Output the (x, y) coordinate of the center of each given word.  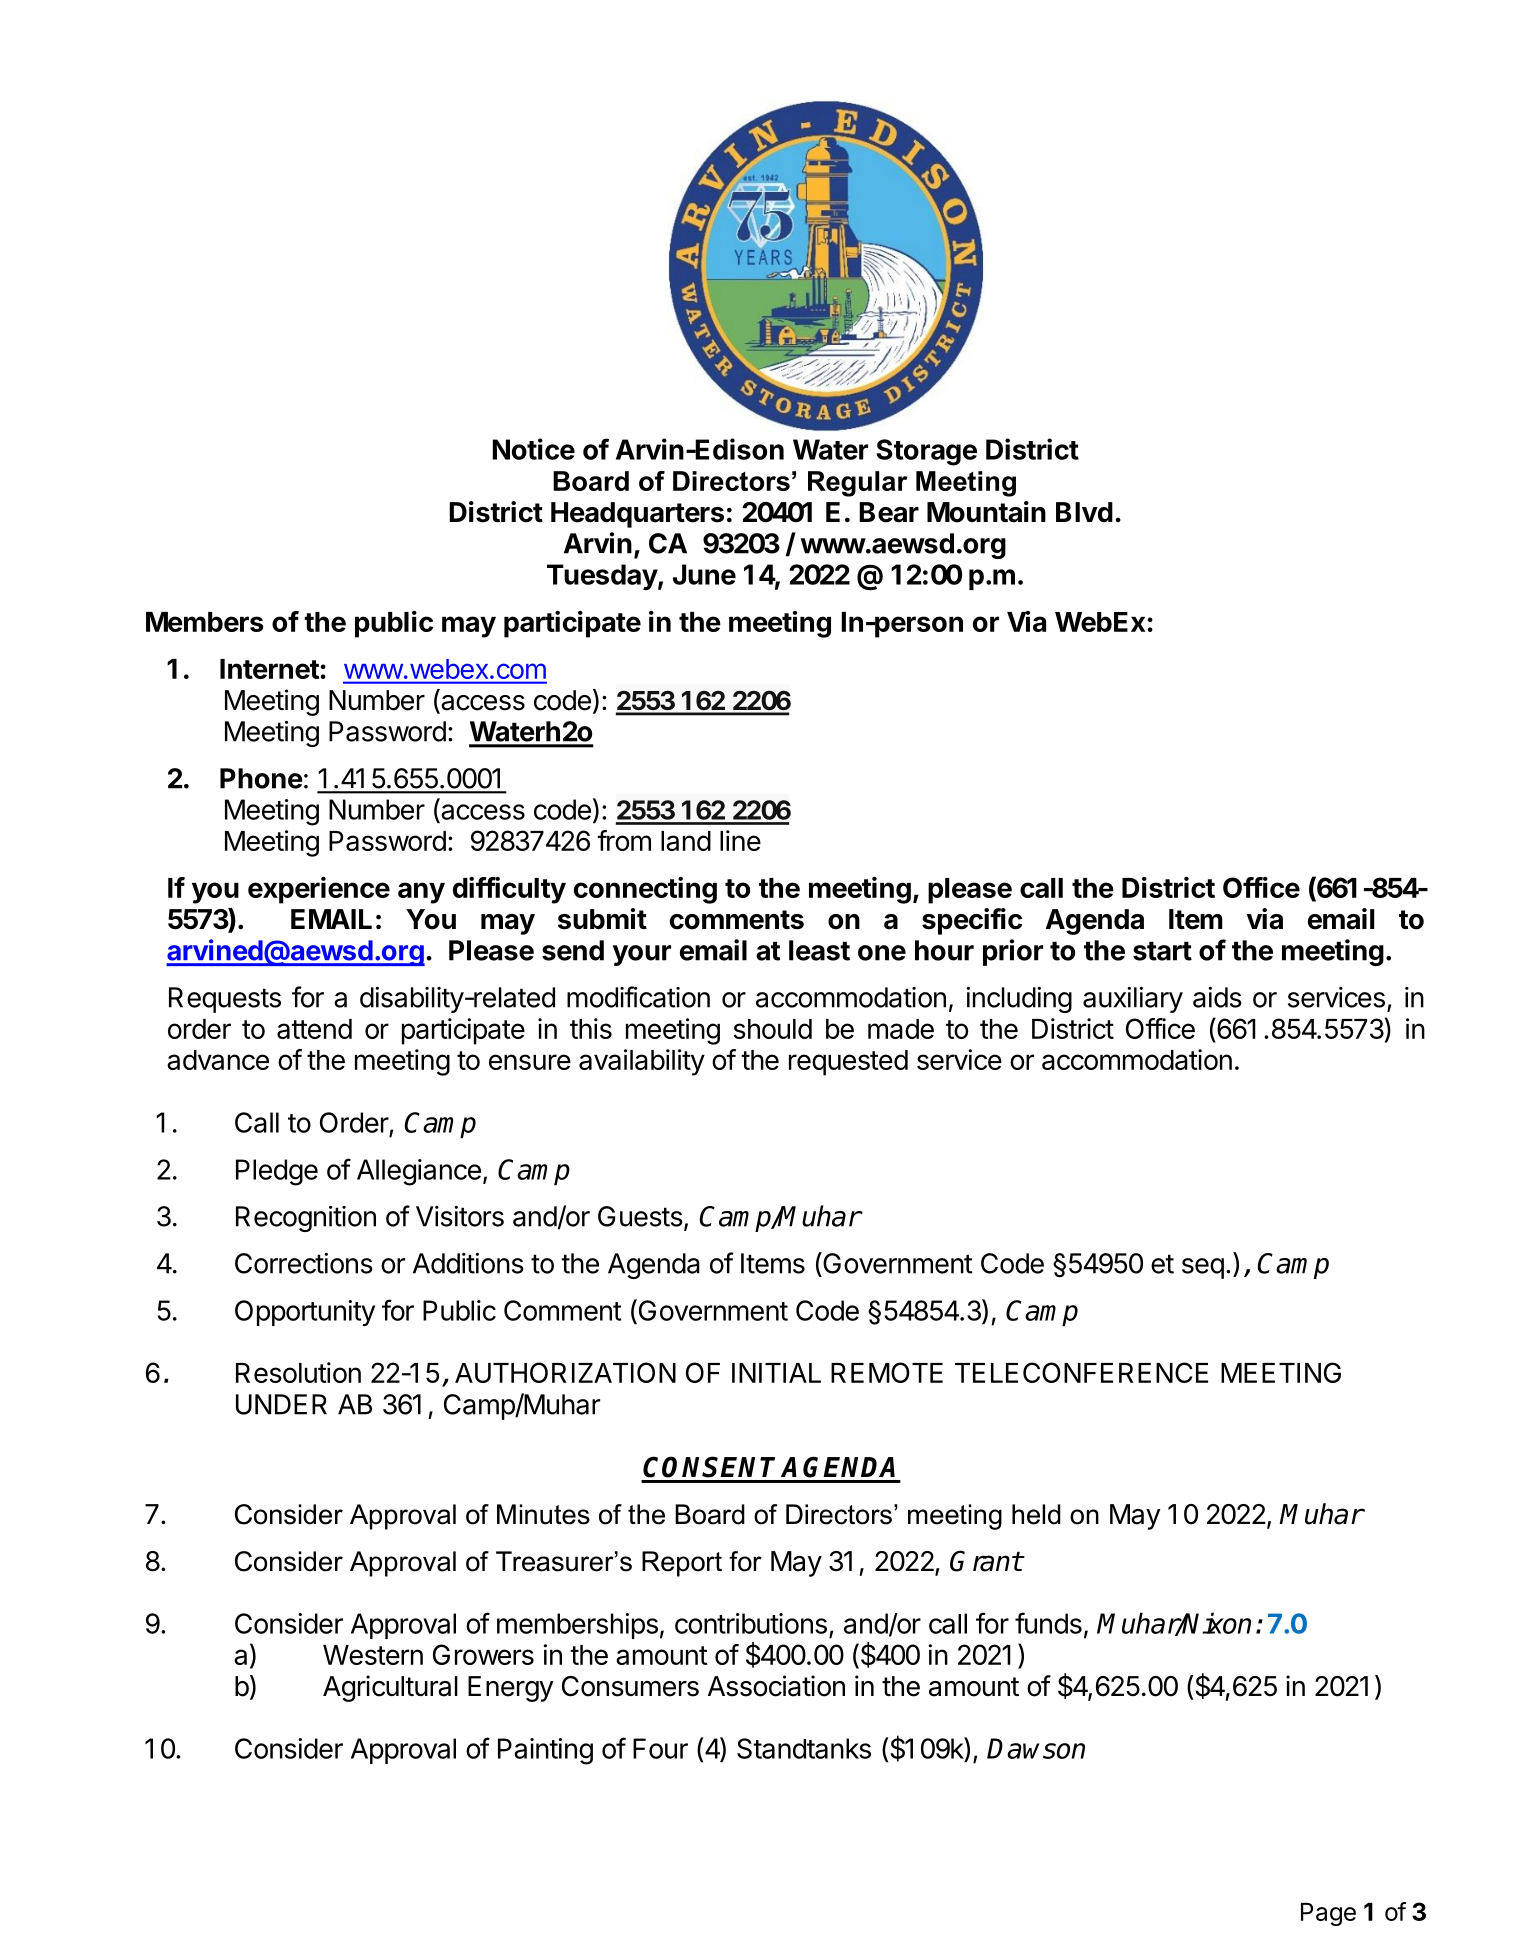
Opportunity (305, 1313)
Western (373, 1655)
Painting (545, 1751)
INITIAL (776, 1373)
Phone (261, 778)
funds (1048, 1623)
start (1162, 951)
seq (1203, 1268)
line (740, 840)
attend (314, 1029)
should (773, 1029)
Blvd (1084, 512)
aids (1217, 997)
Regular (858, 484)
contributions (751, 1623)
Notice (533, 449)
